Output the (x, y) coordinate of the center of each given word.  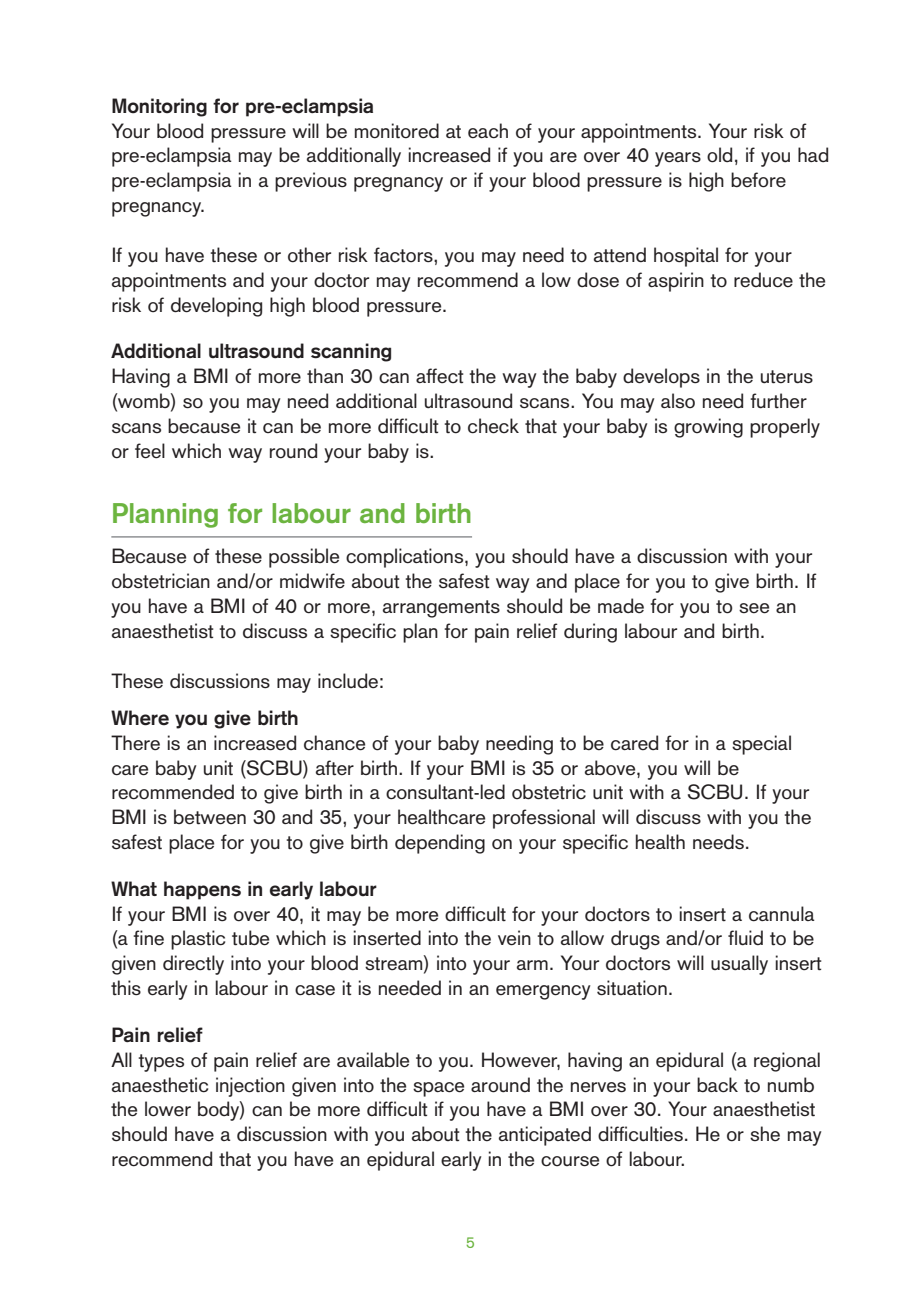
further (778, 401)
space (438, 1089)
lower (168, 1109)
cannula (782, 914)
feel (150, 451)
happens (202, 890)
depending (440, 844)
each (488, 131)
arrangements (441, 609)
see (754, 608)
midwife (312, 581)
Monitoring (159, 107)
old (719, 155)
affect (440, 376)
